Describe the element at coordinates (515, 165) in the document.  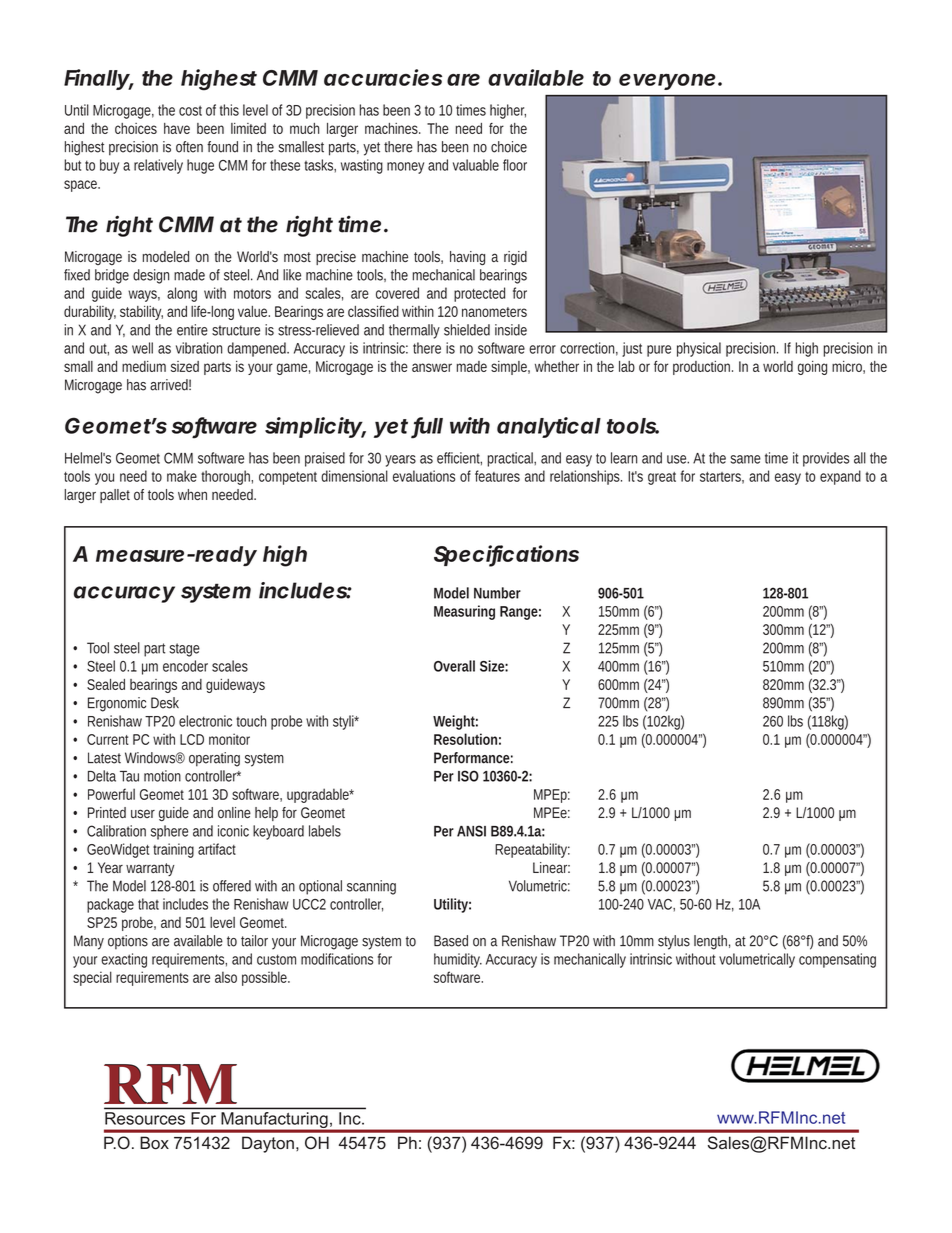
I see `floor` at that location.
